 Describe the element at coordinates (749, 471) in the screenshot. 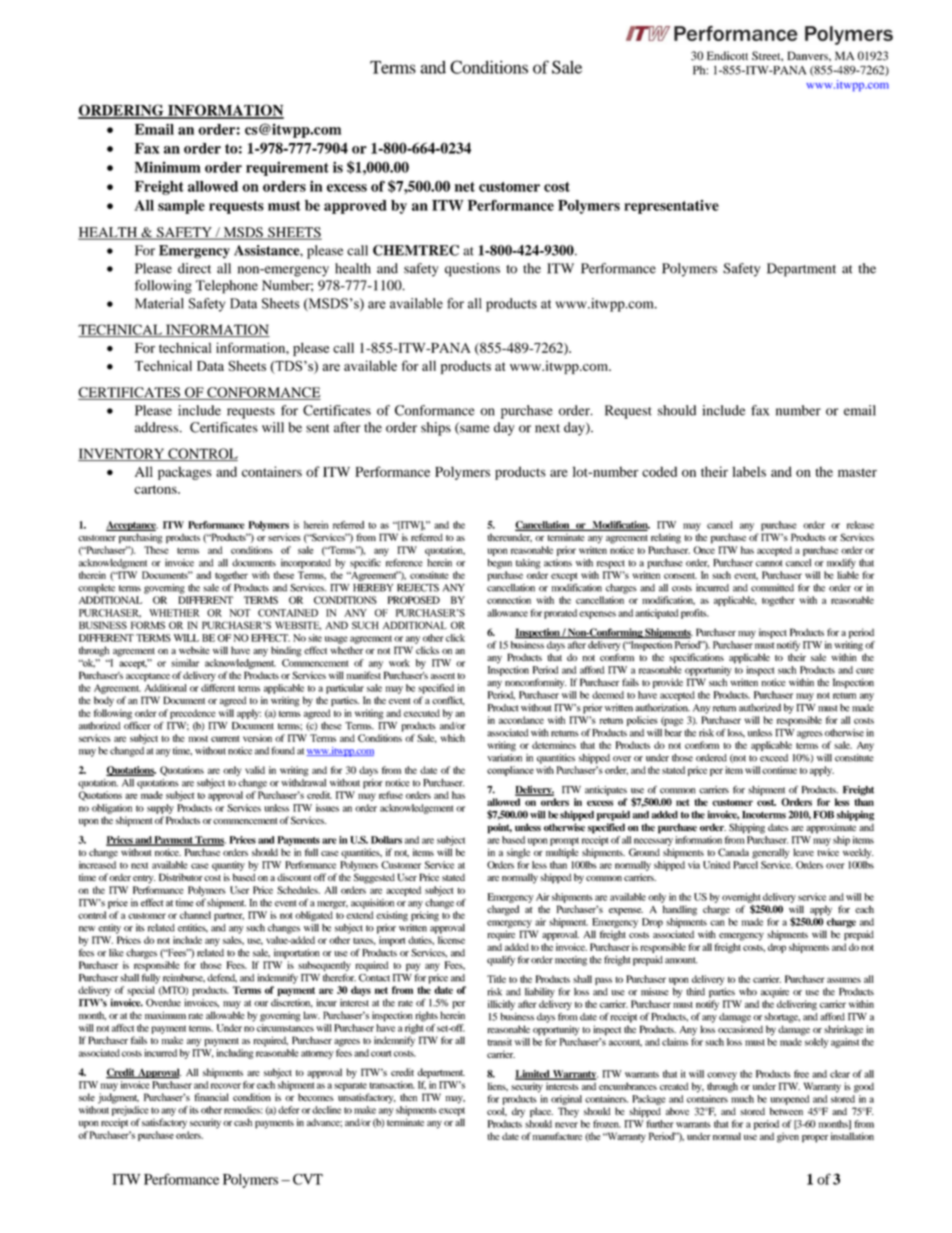

I see `labels` at that location.
